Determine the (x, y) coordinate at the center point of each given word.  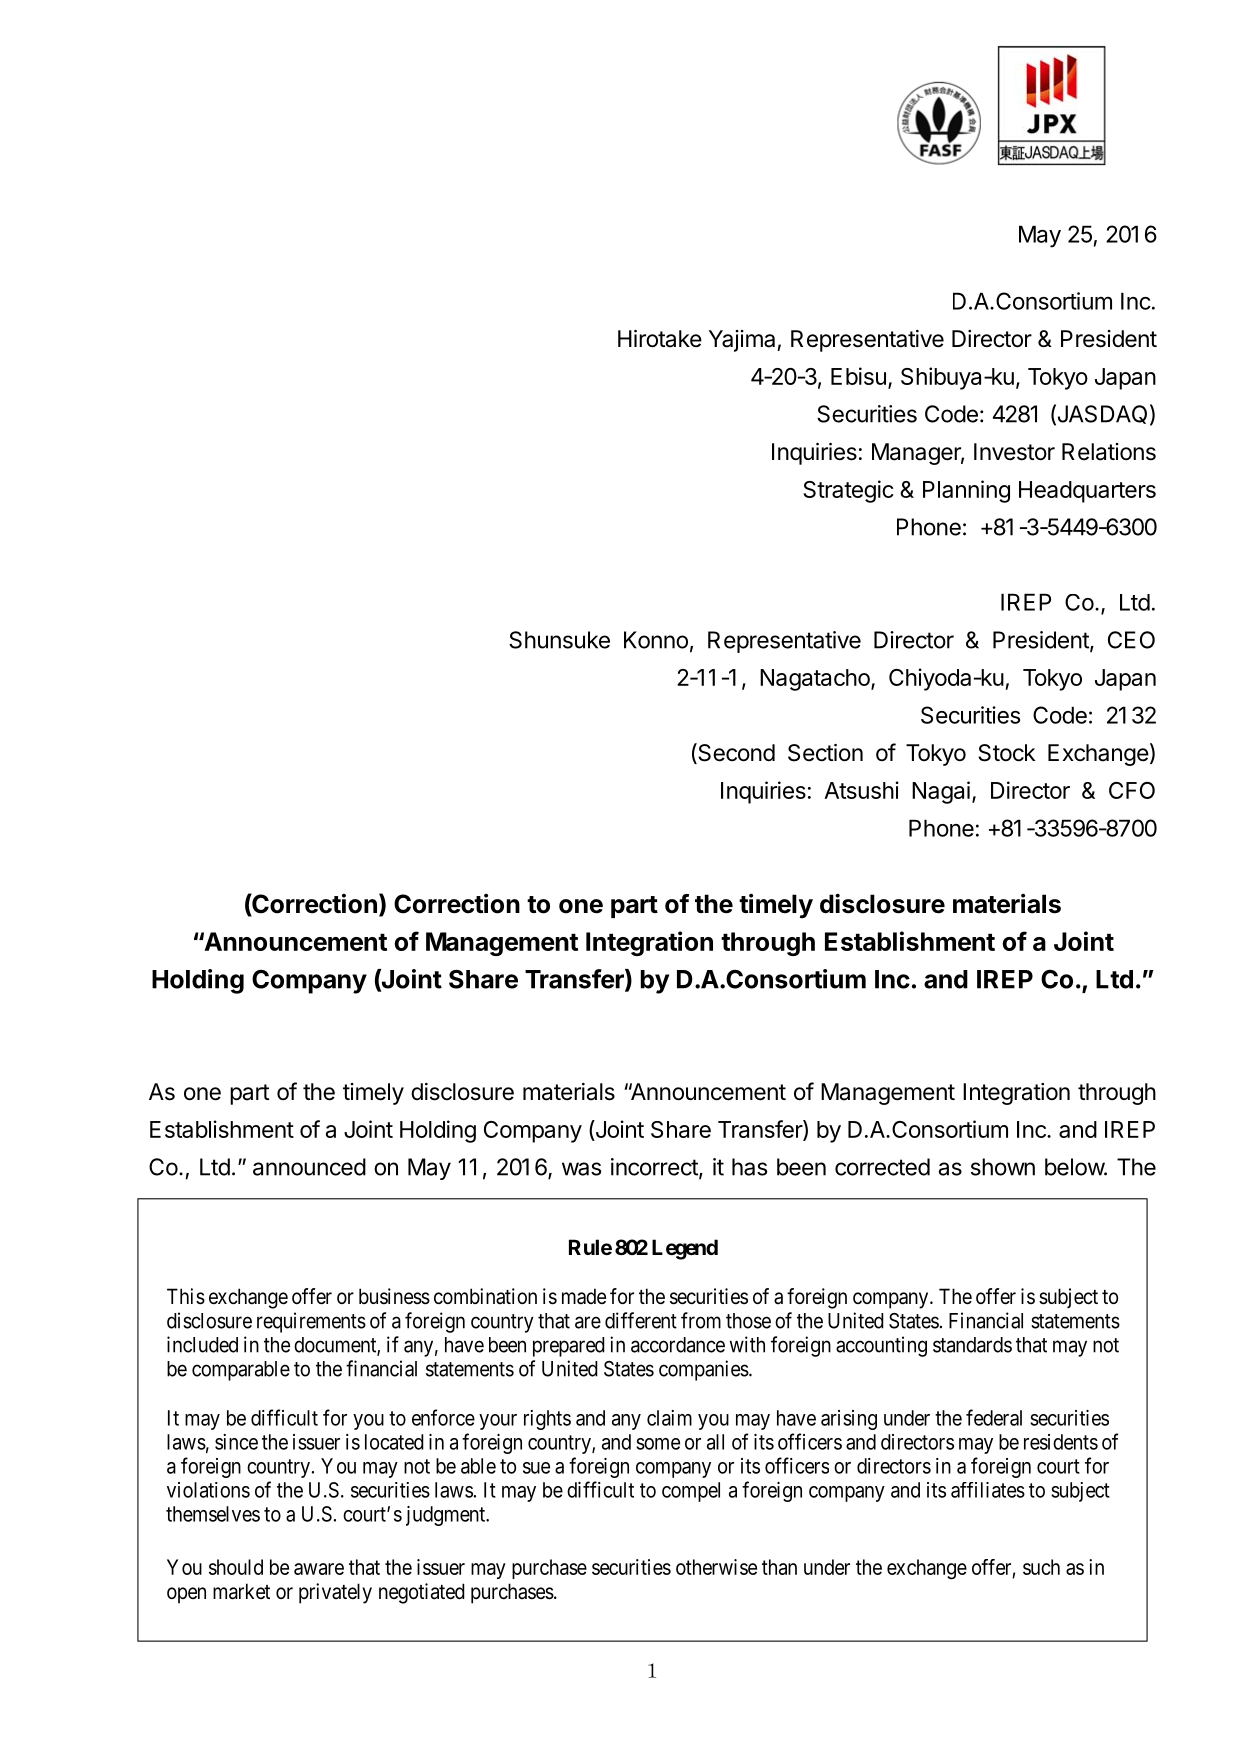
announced (309, 1167)
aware (319, 1569)
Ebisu (858, 376)
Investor (1014, 452)
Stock (1006, 753)
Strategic (848, 491)
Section (825, 753)
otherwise (716, 1567)
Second (735, 753)
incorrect (655, 1168)
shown (1003, 1167)
